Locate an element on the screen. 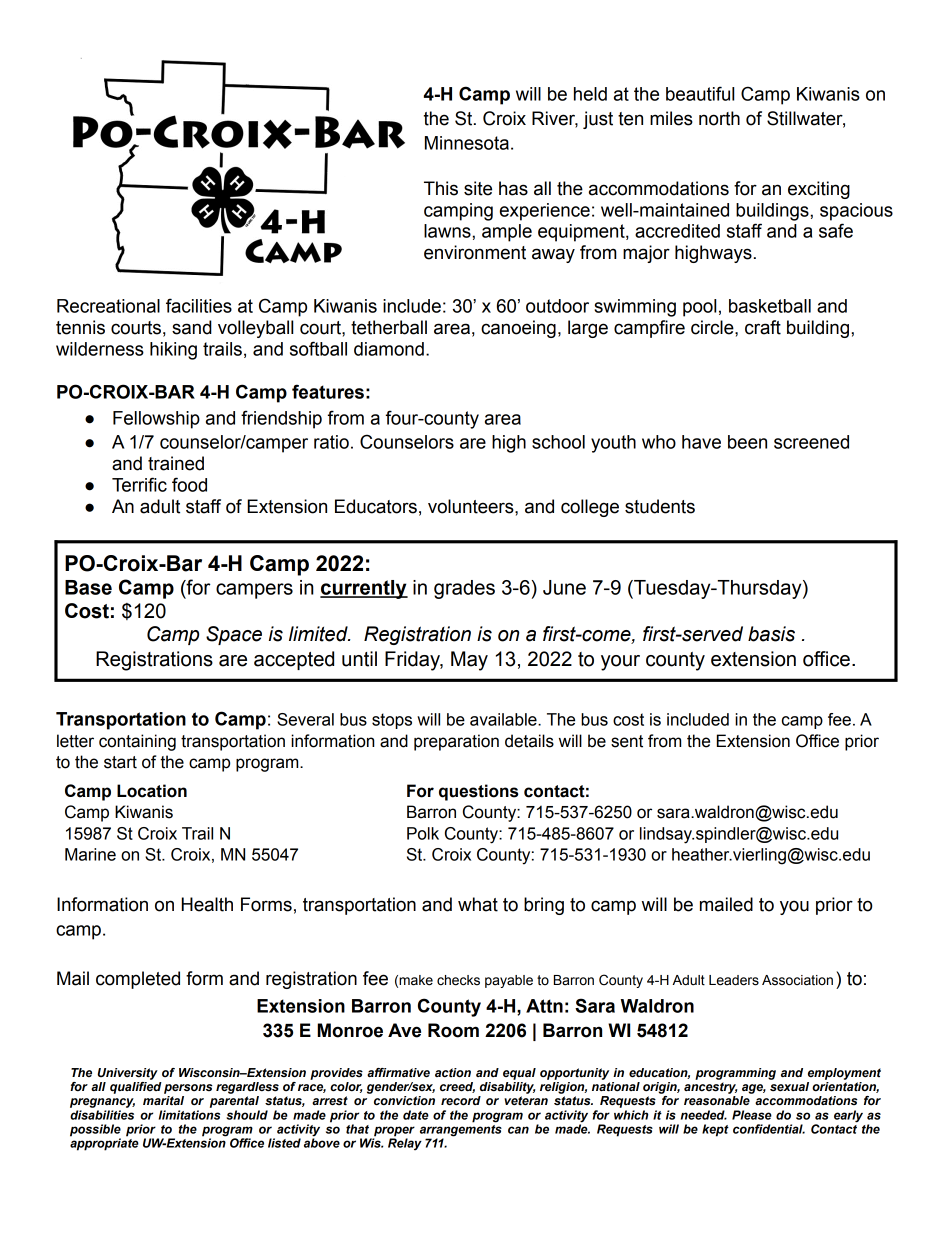 The image size is (952, 1233). Minnesota is located at coordinates (467, 143).
